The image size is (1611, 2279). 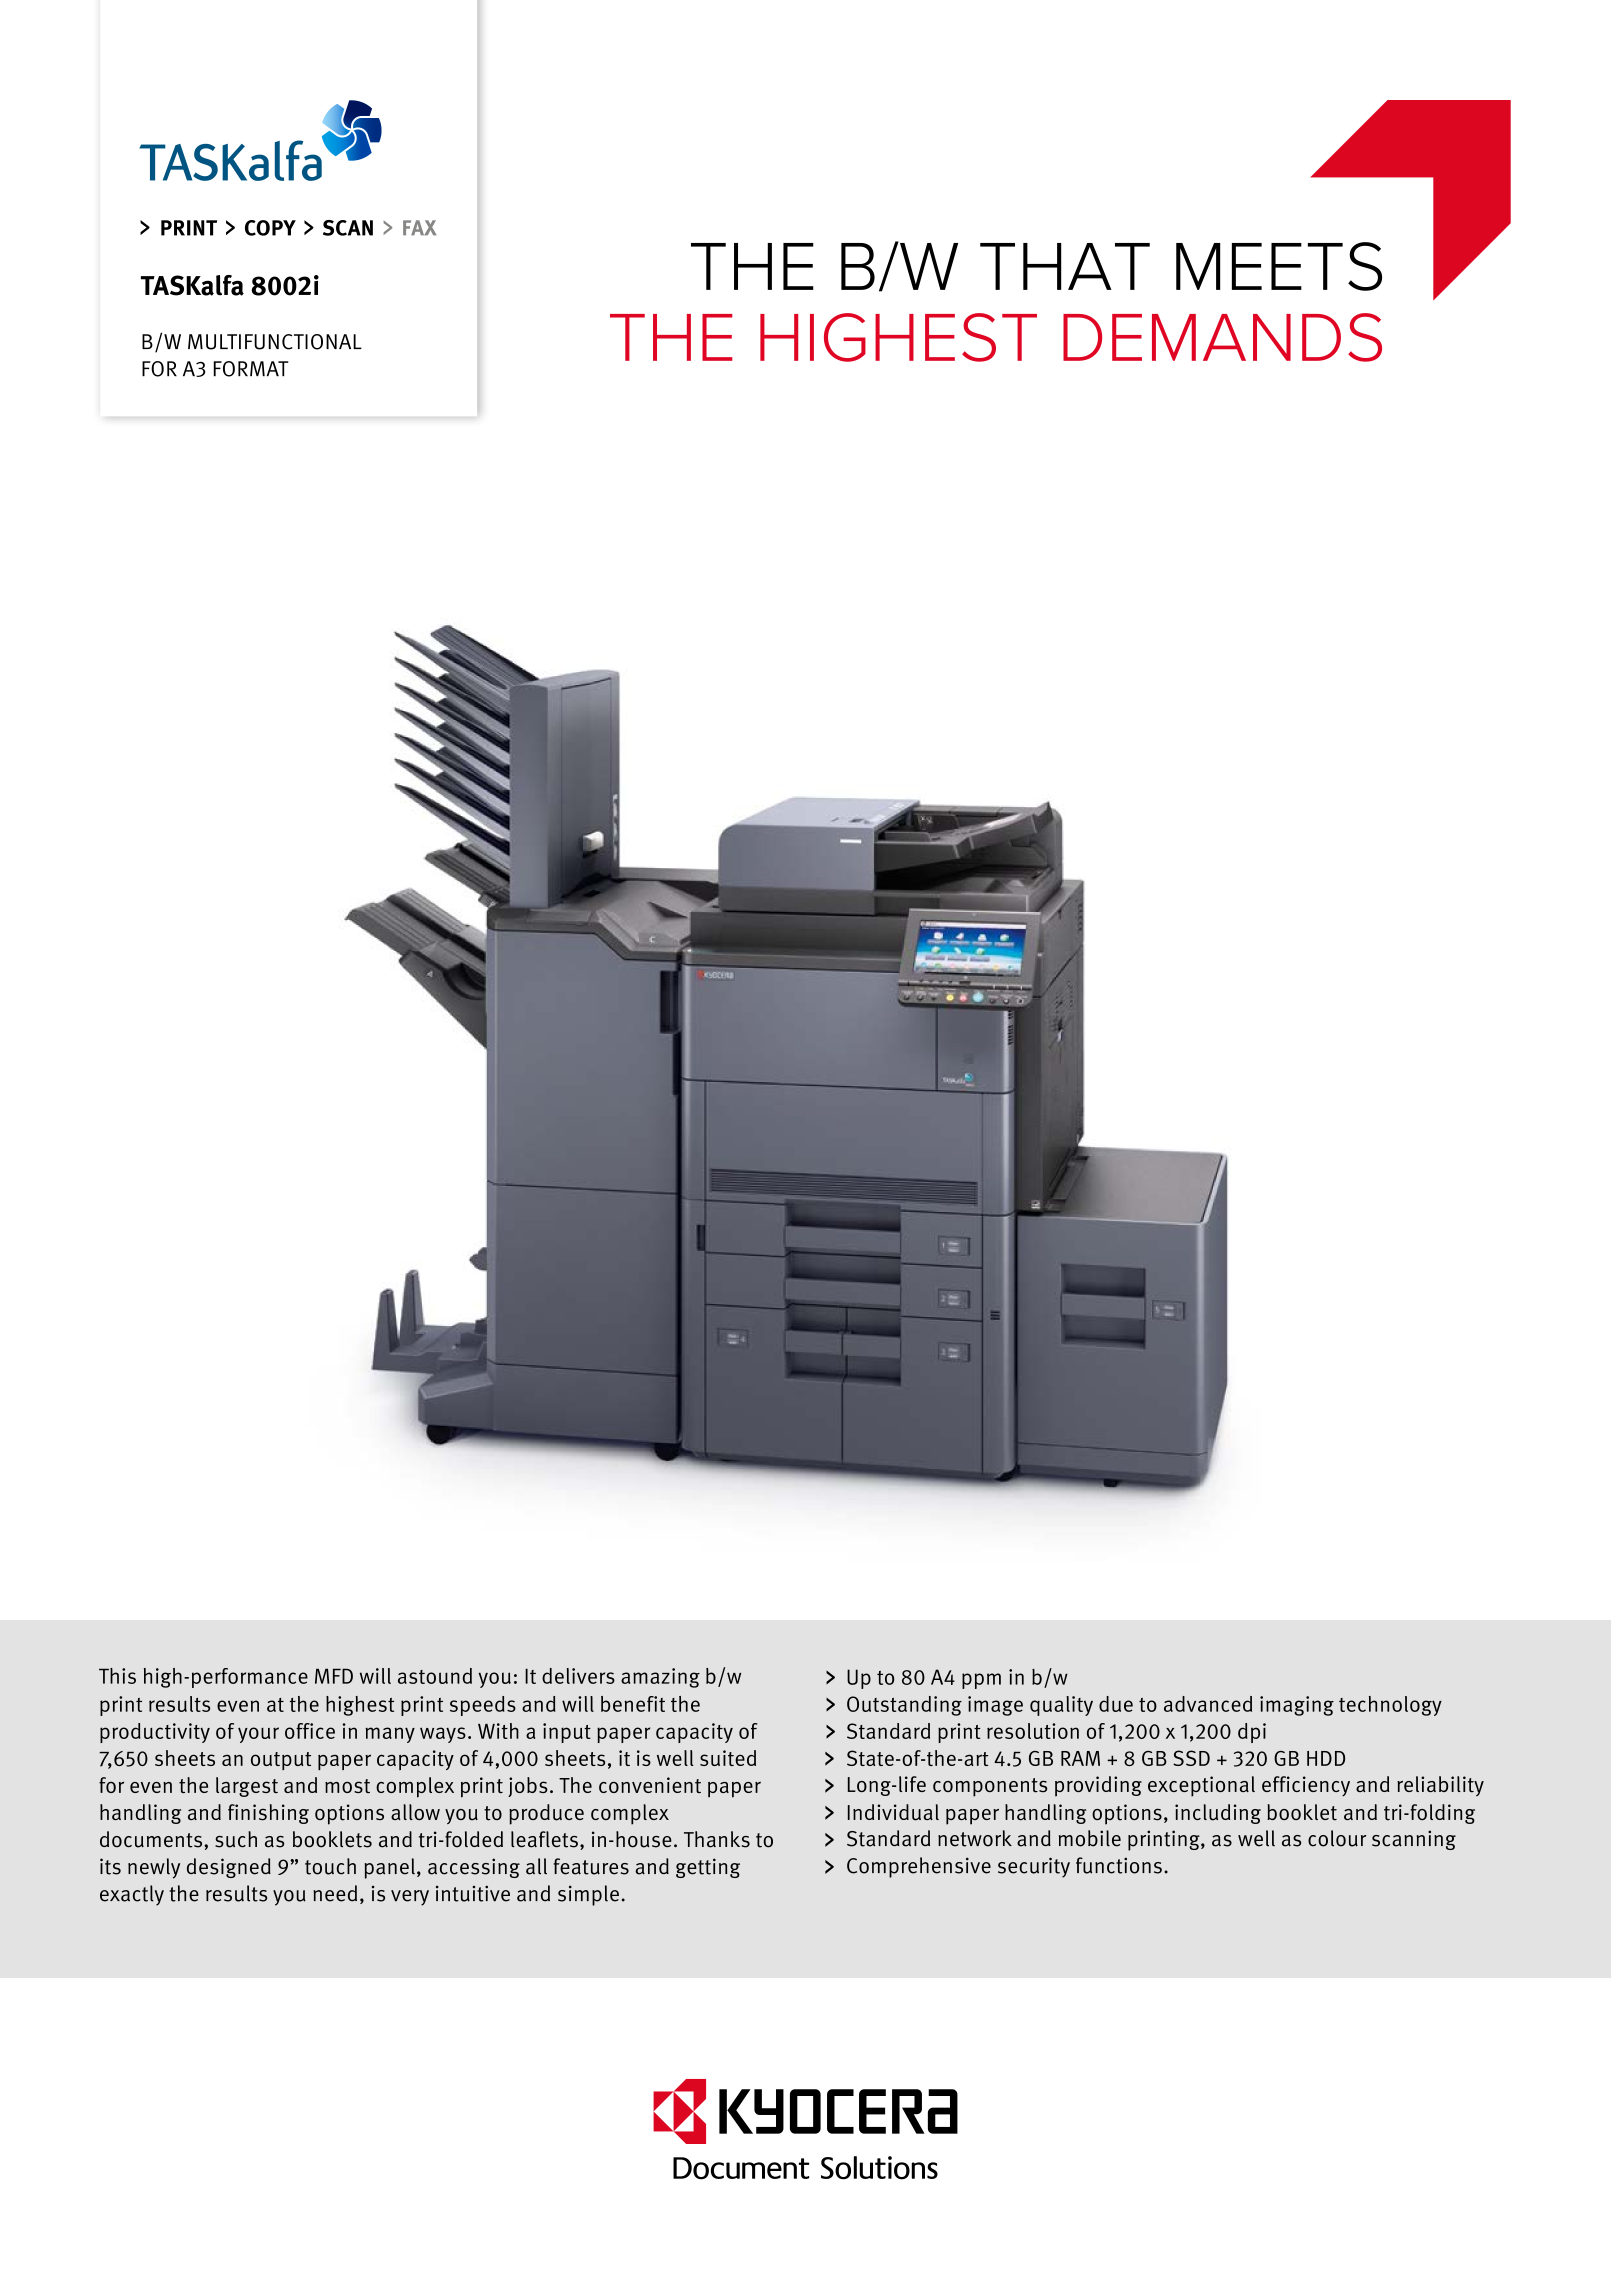 What do you see at coordinates (1297, 1706) in the image?
I see `imaging` at bounding box center [1297, 1706].
